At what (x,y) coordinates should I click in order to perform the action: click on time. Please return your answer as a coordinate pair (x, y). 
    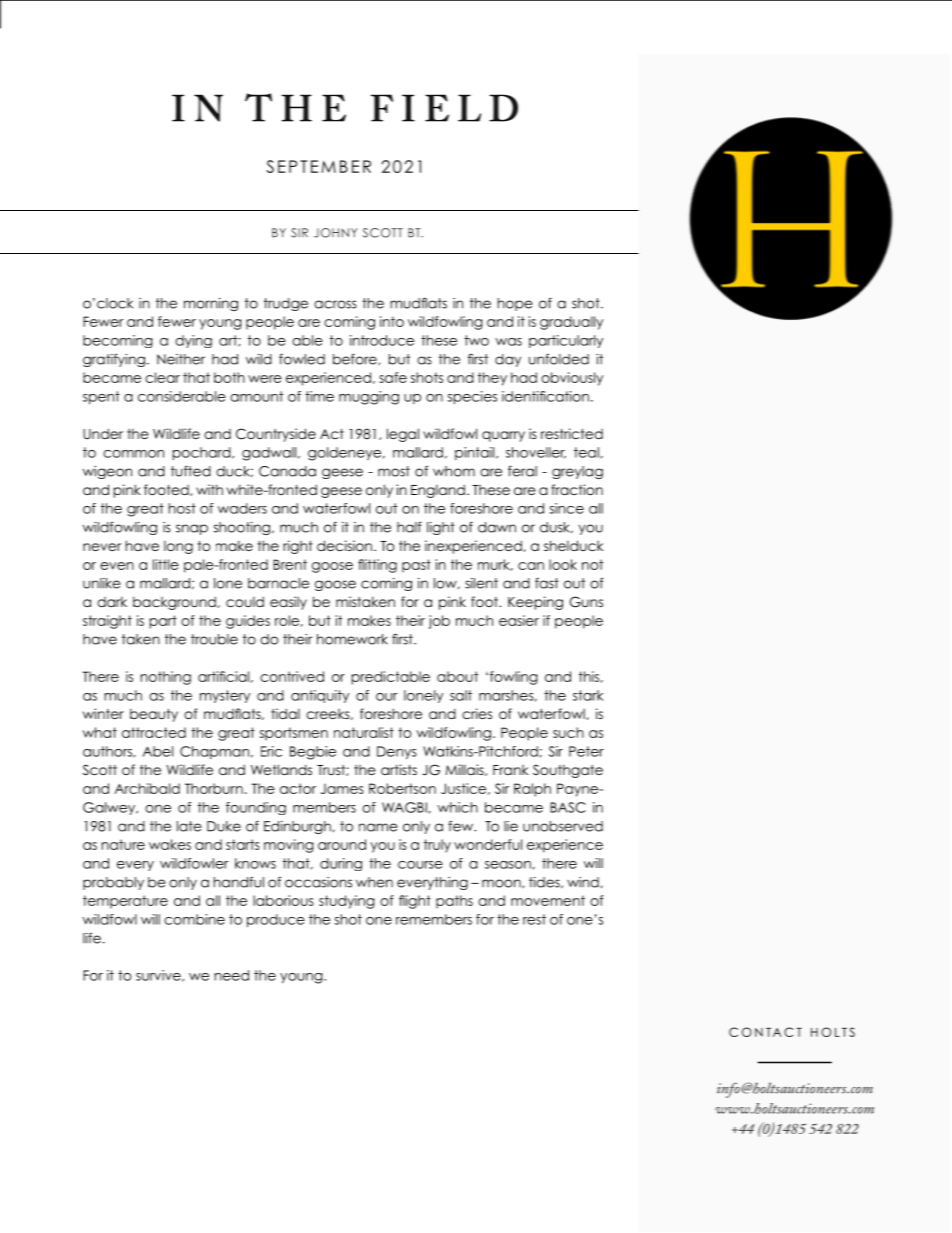
    Looking at the image, I should click on (319, 396).
